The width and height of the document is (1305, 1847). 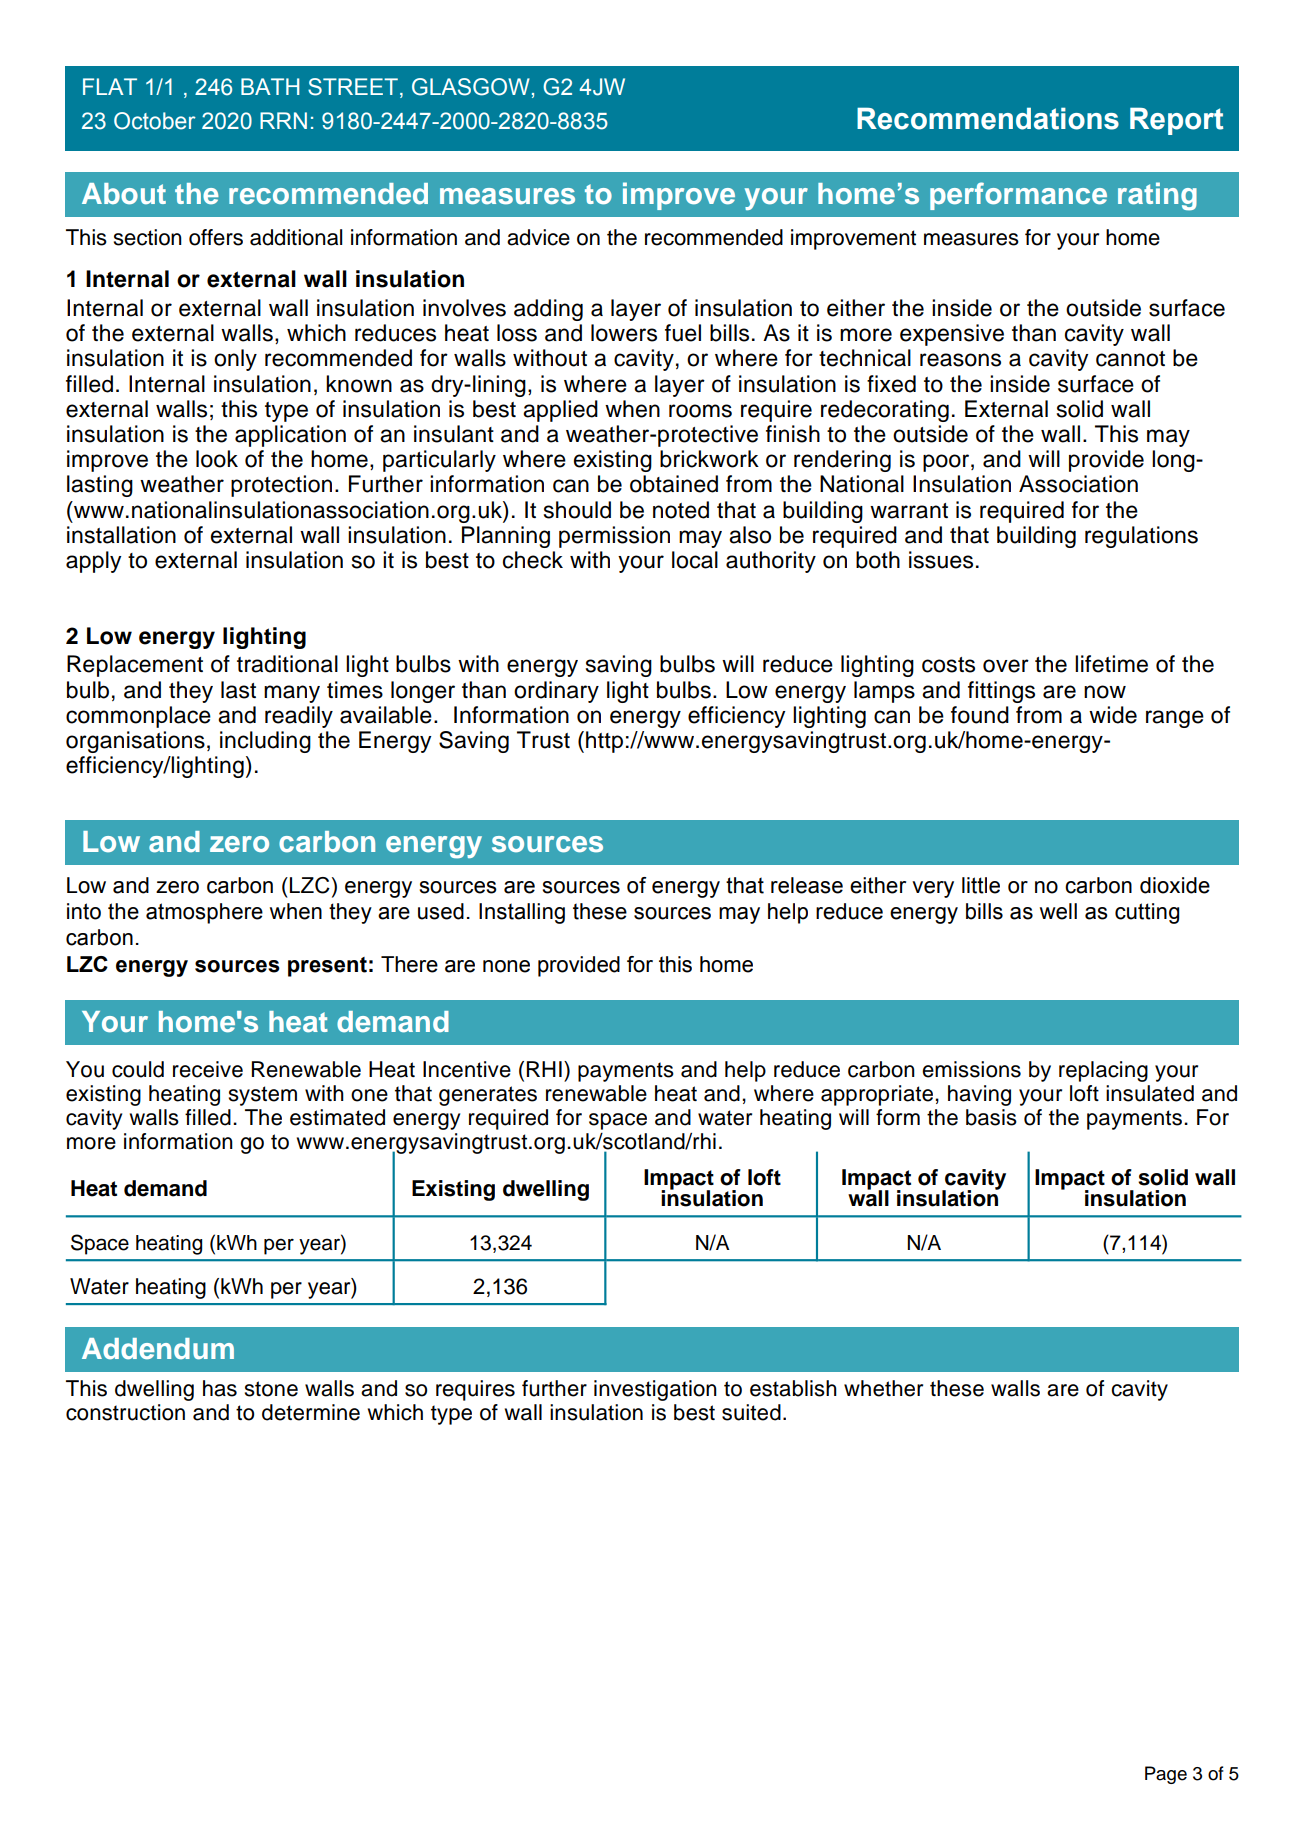 I want to click on generates, so click(x=488, y=1096).
